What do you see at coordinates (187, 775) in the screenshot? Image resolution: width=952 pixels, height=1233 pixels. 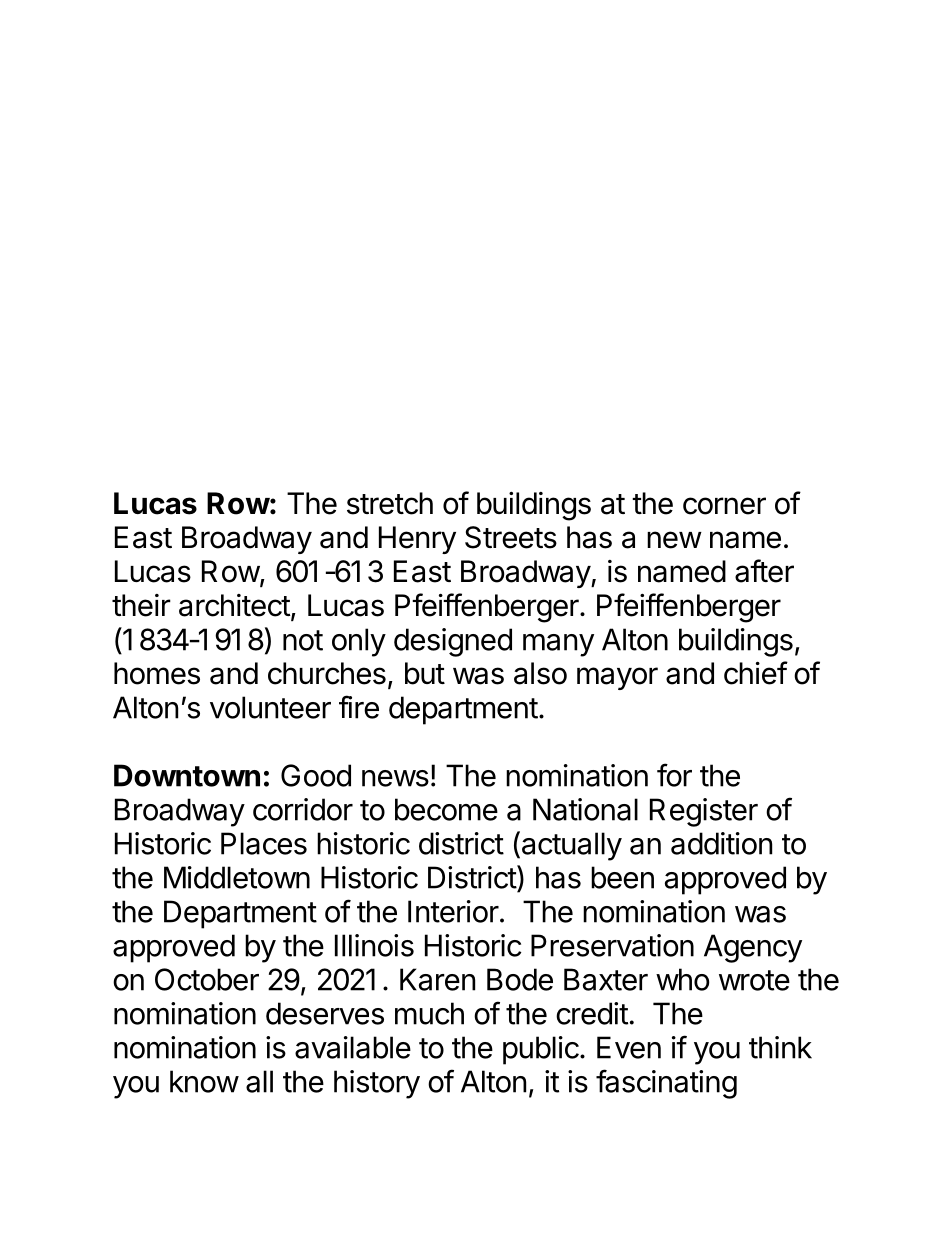 I see `Downtown` at bounding box center [187, 775].
